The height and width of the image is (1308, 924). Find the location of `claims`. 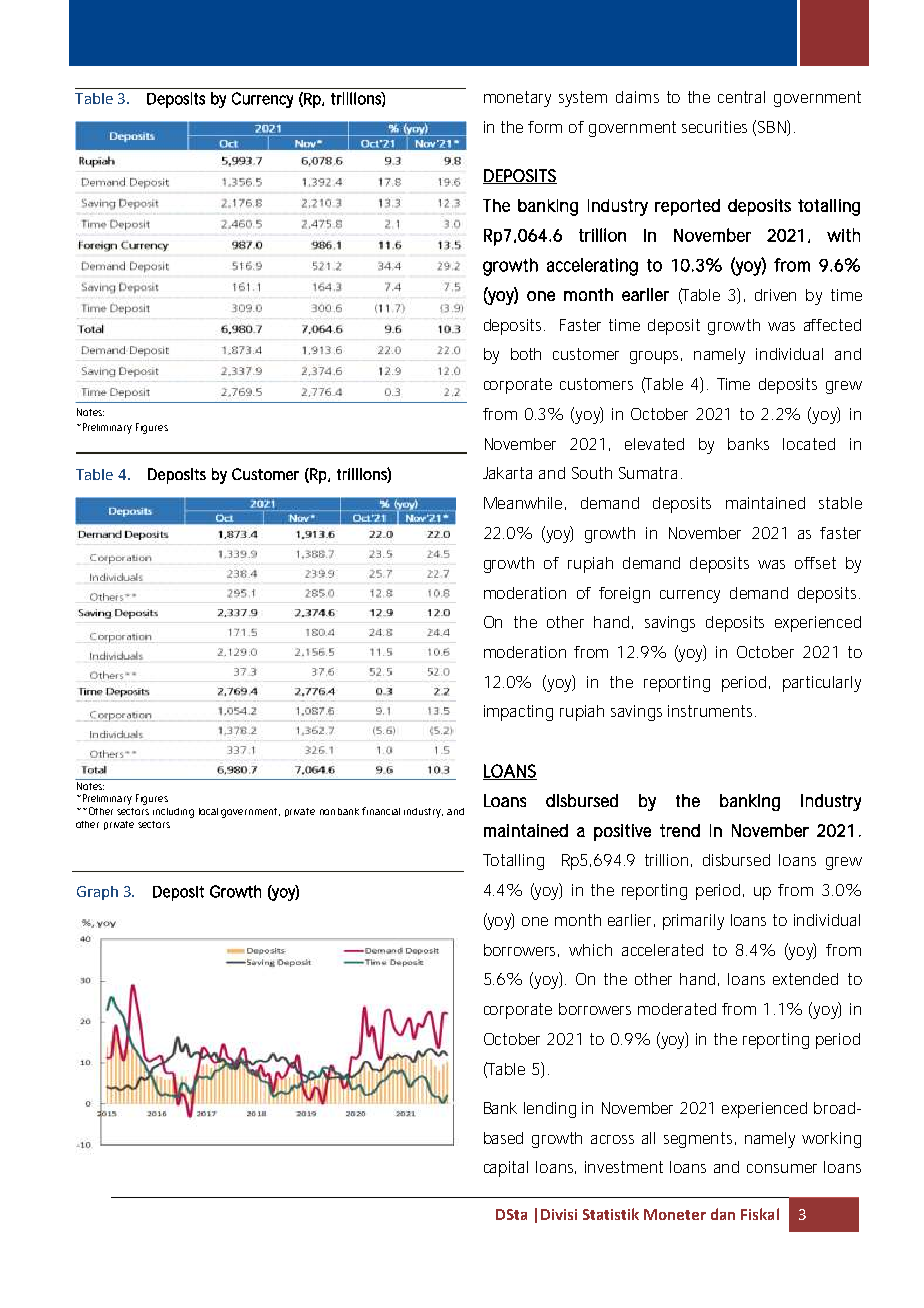

claims is located at coordinates (637, 97).
